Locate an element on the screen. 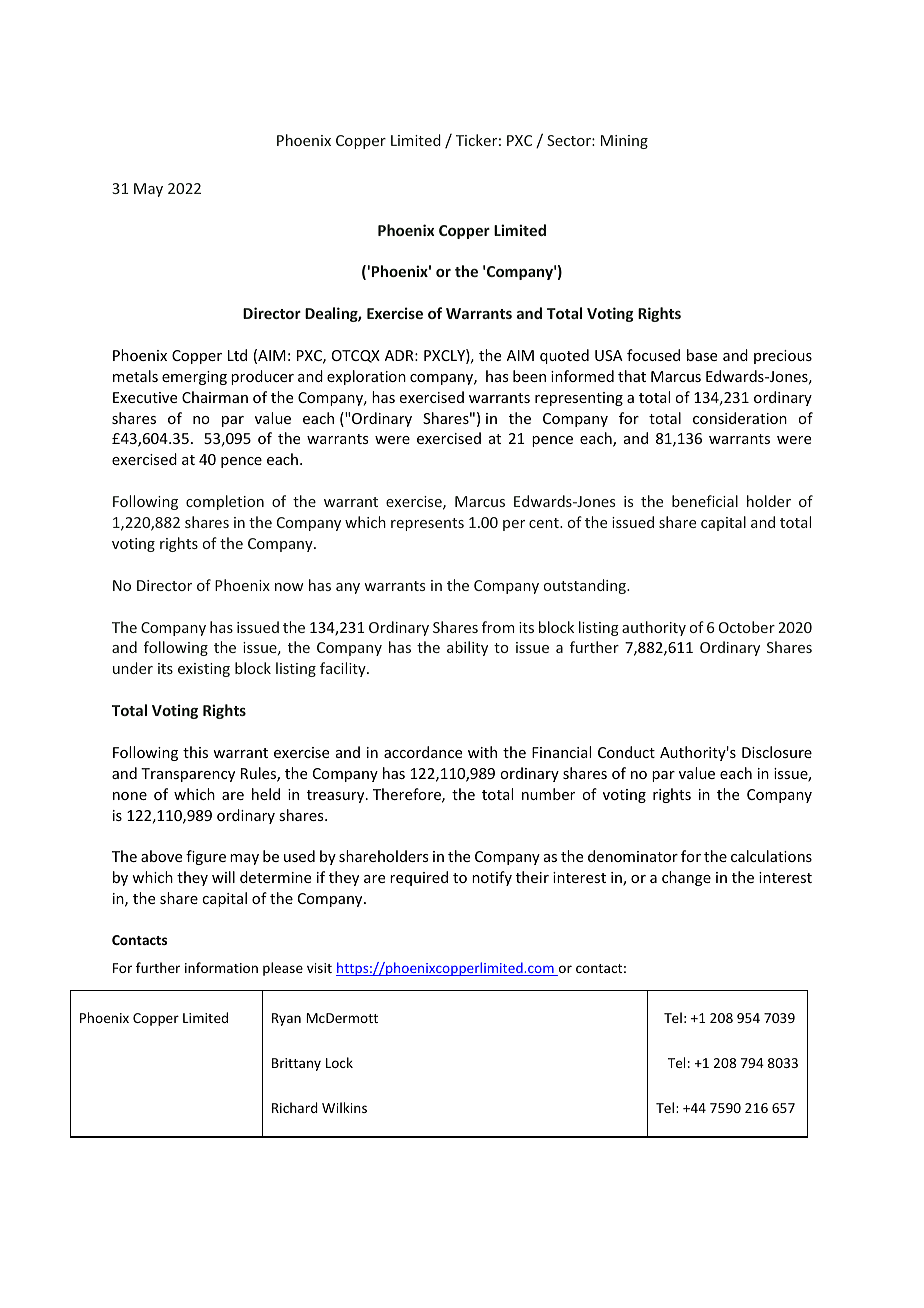 The image size is (924, 1308). October is located at coordinates (747, 627).
